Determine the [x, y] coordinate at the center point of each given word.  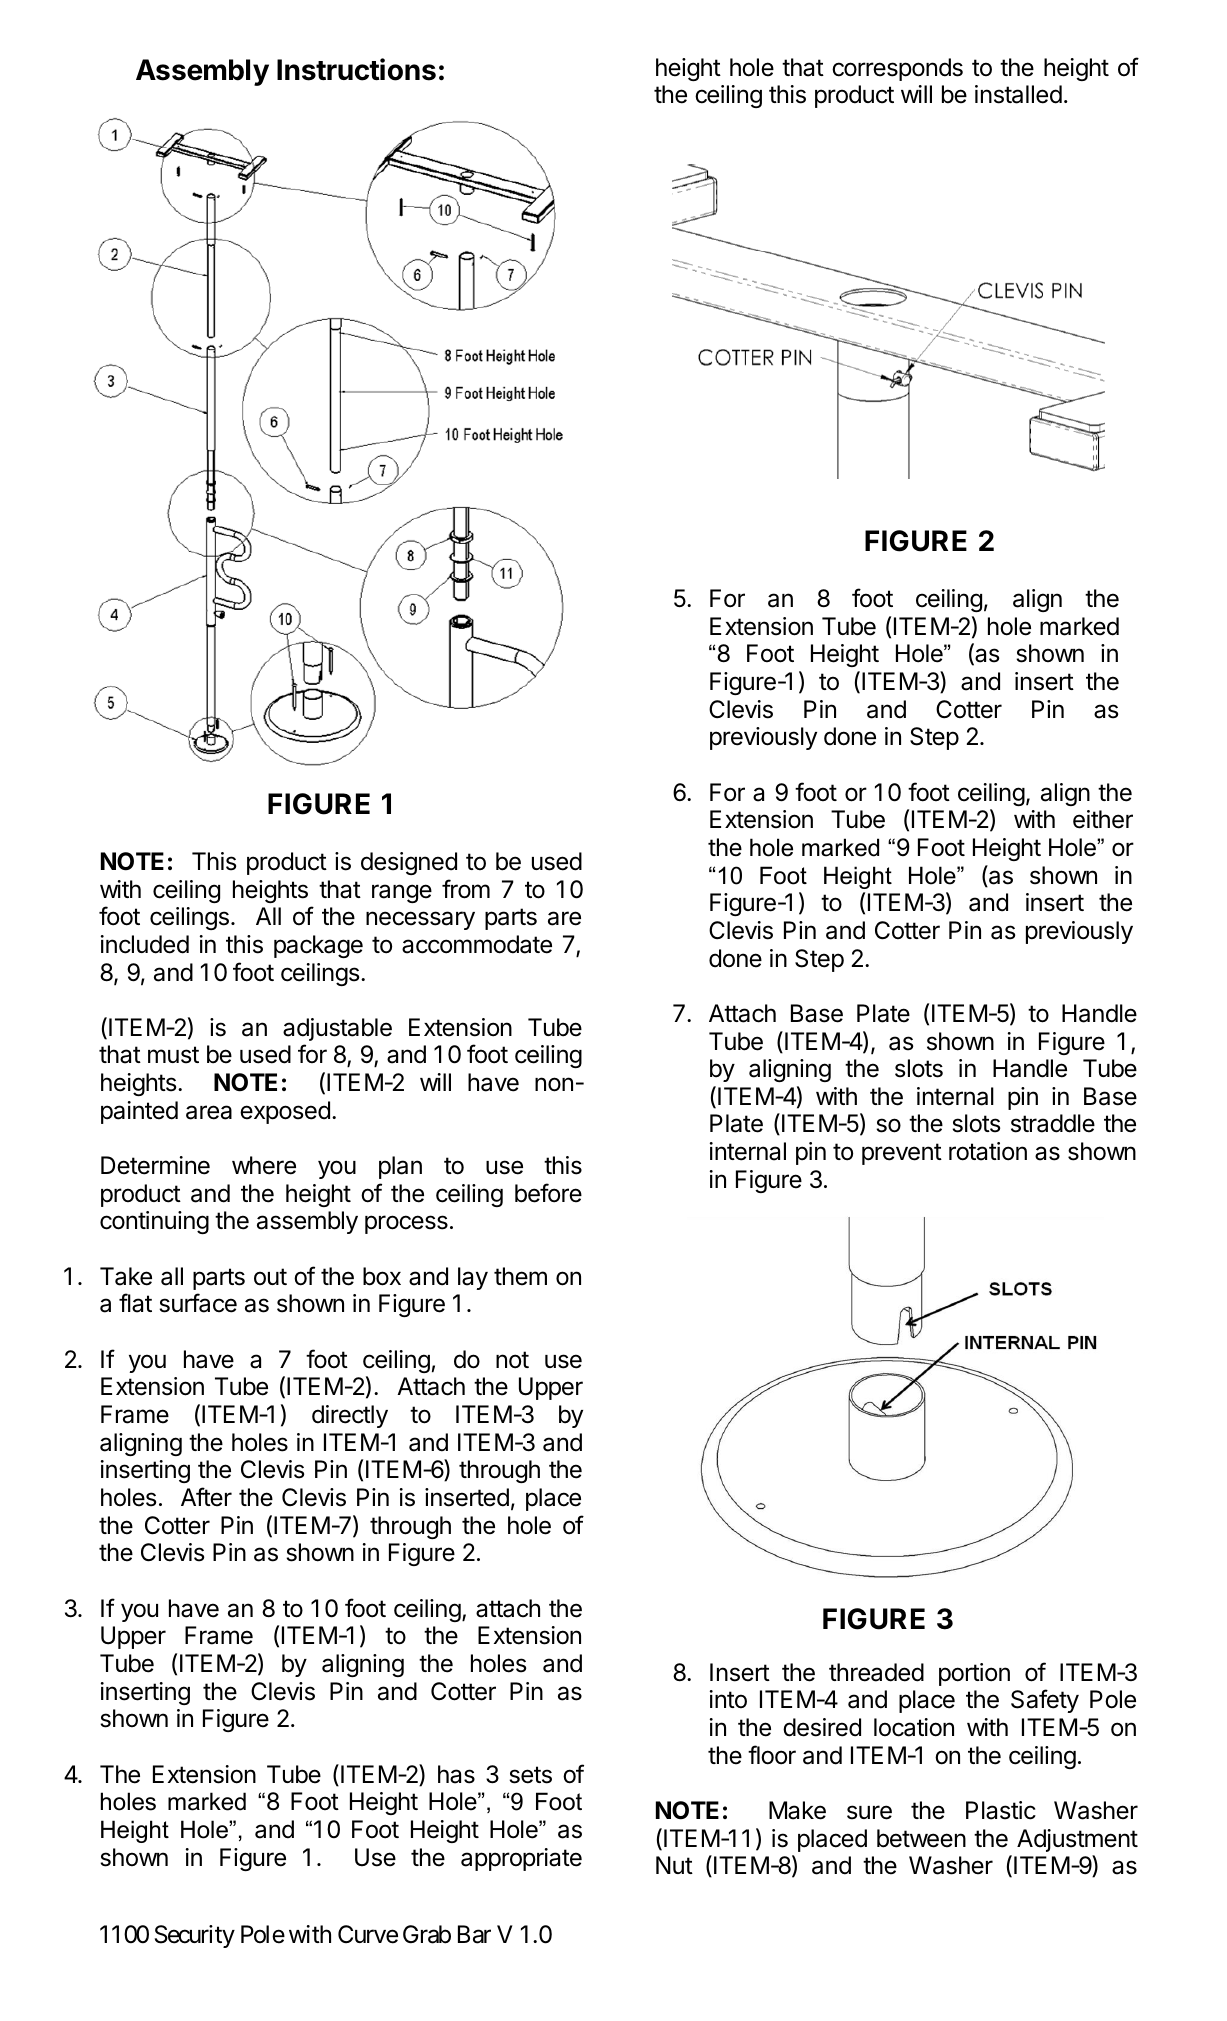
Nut [674, 1865]
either [1103, 819]
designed [409, 863]
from [466, 889]
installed [1018, 94]
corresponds [897, 69]
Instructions [356, 69]
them [520, 1276]
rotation [988, 1151]
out [270, 1277]
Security [195, 1936]
